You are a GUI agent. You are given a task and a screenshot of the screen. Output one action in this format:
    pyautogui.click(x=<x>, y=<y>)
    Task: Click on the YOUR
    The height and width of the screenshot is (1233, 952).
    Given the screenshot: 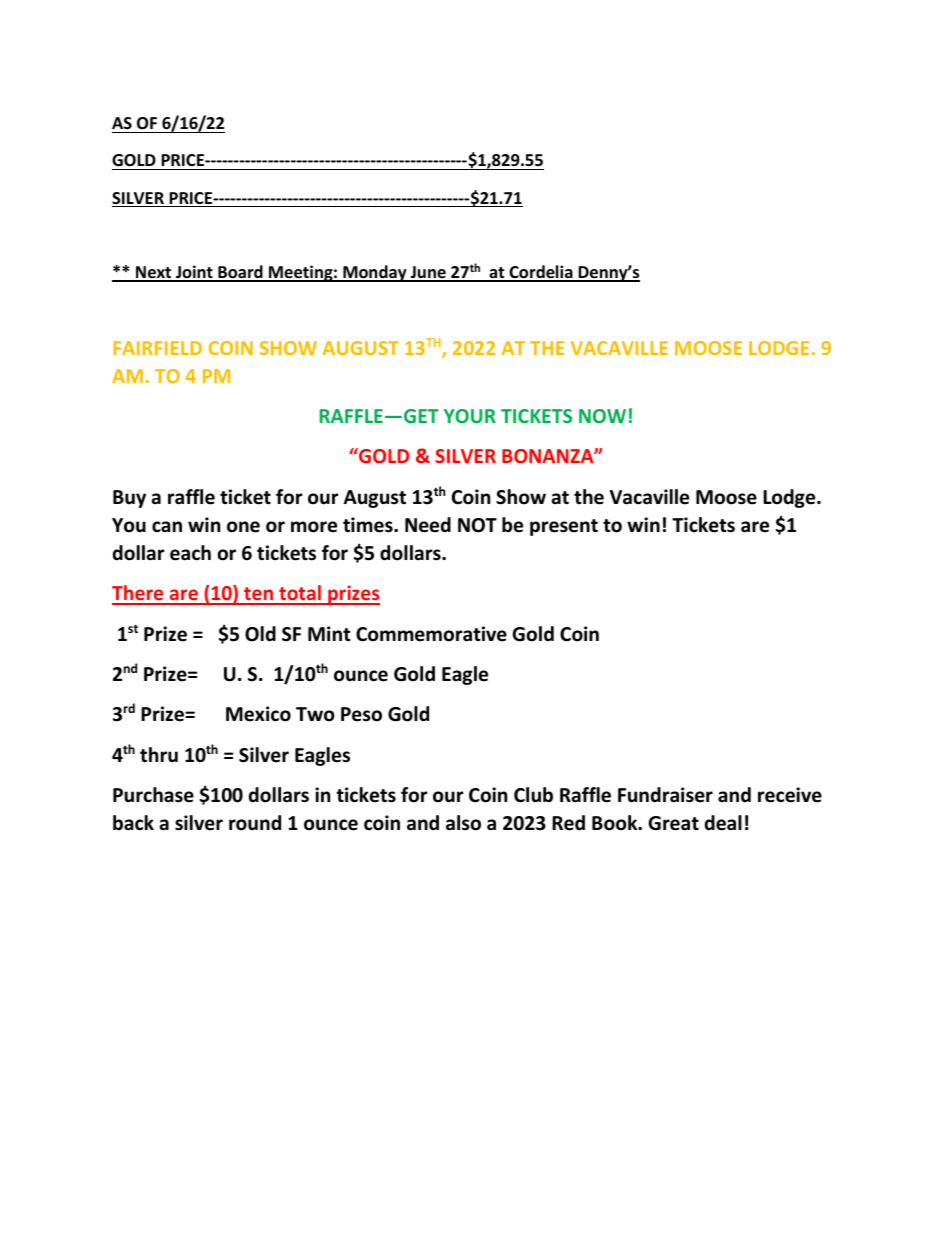 What is the action you would take?
    pyautogui.click(x=470, y=416)
